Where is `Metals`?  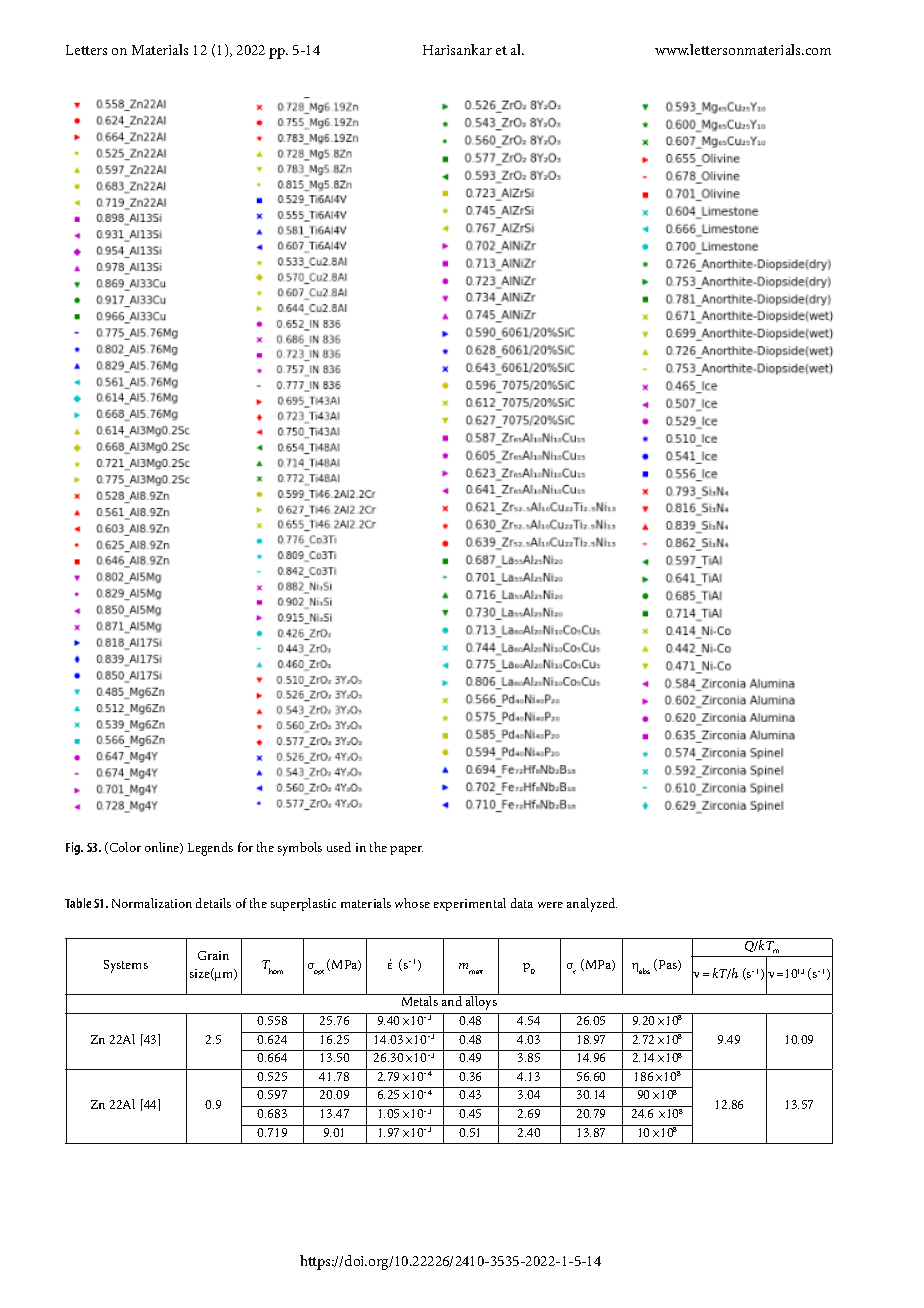 Metals is located at coordinates (419, 1000).
